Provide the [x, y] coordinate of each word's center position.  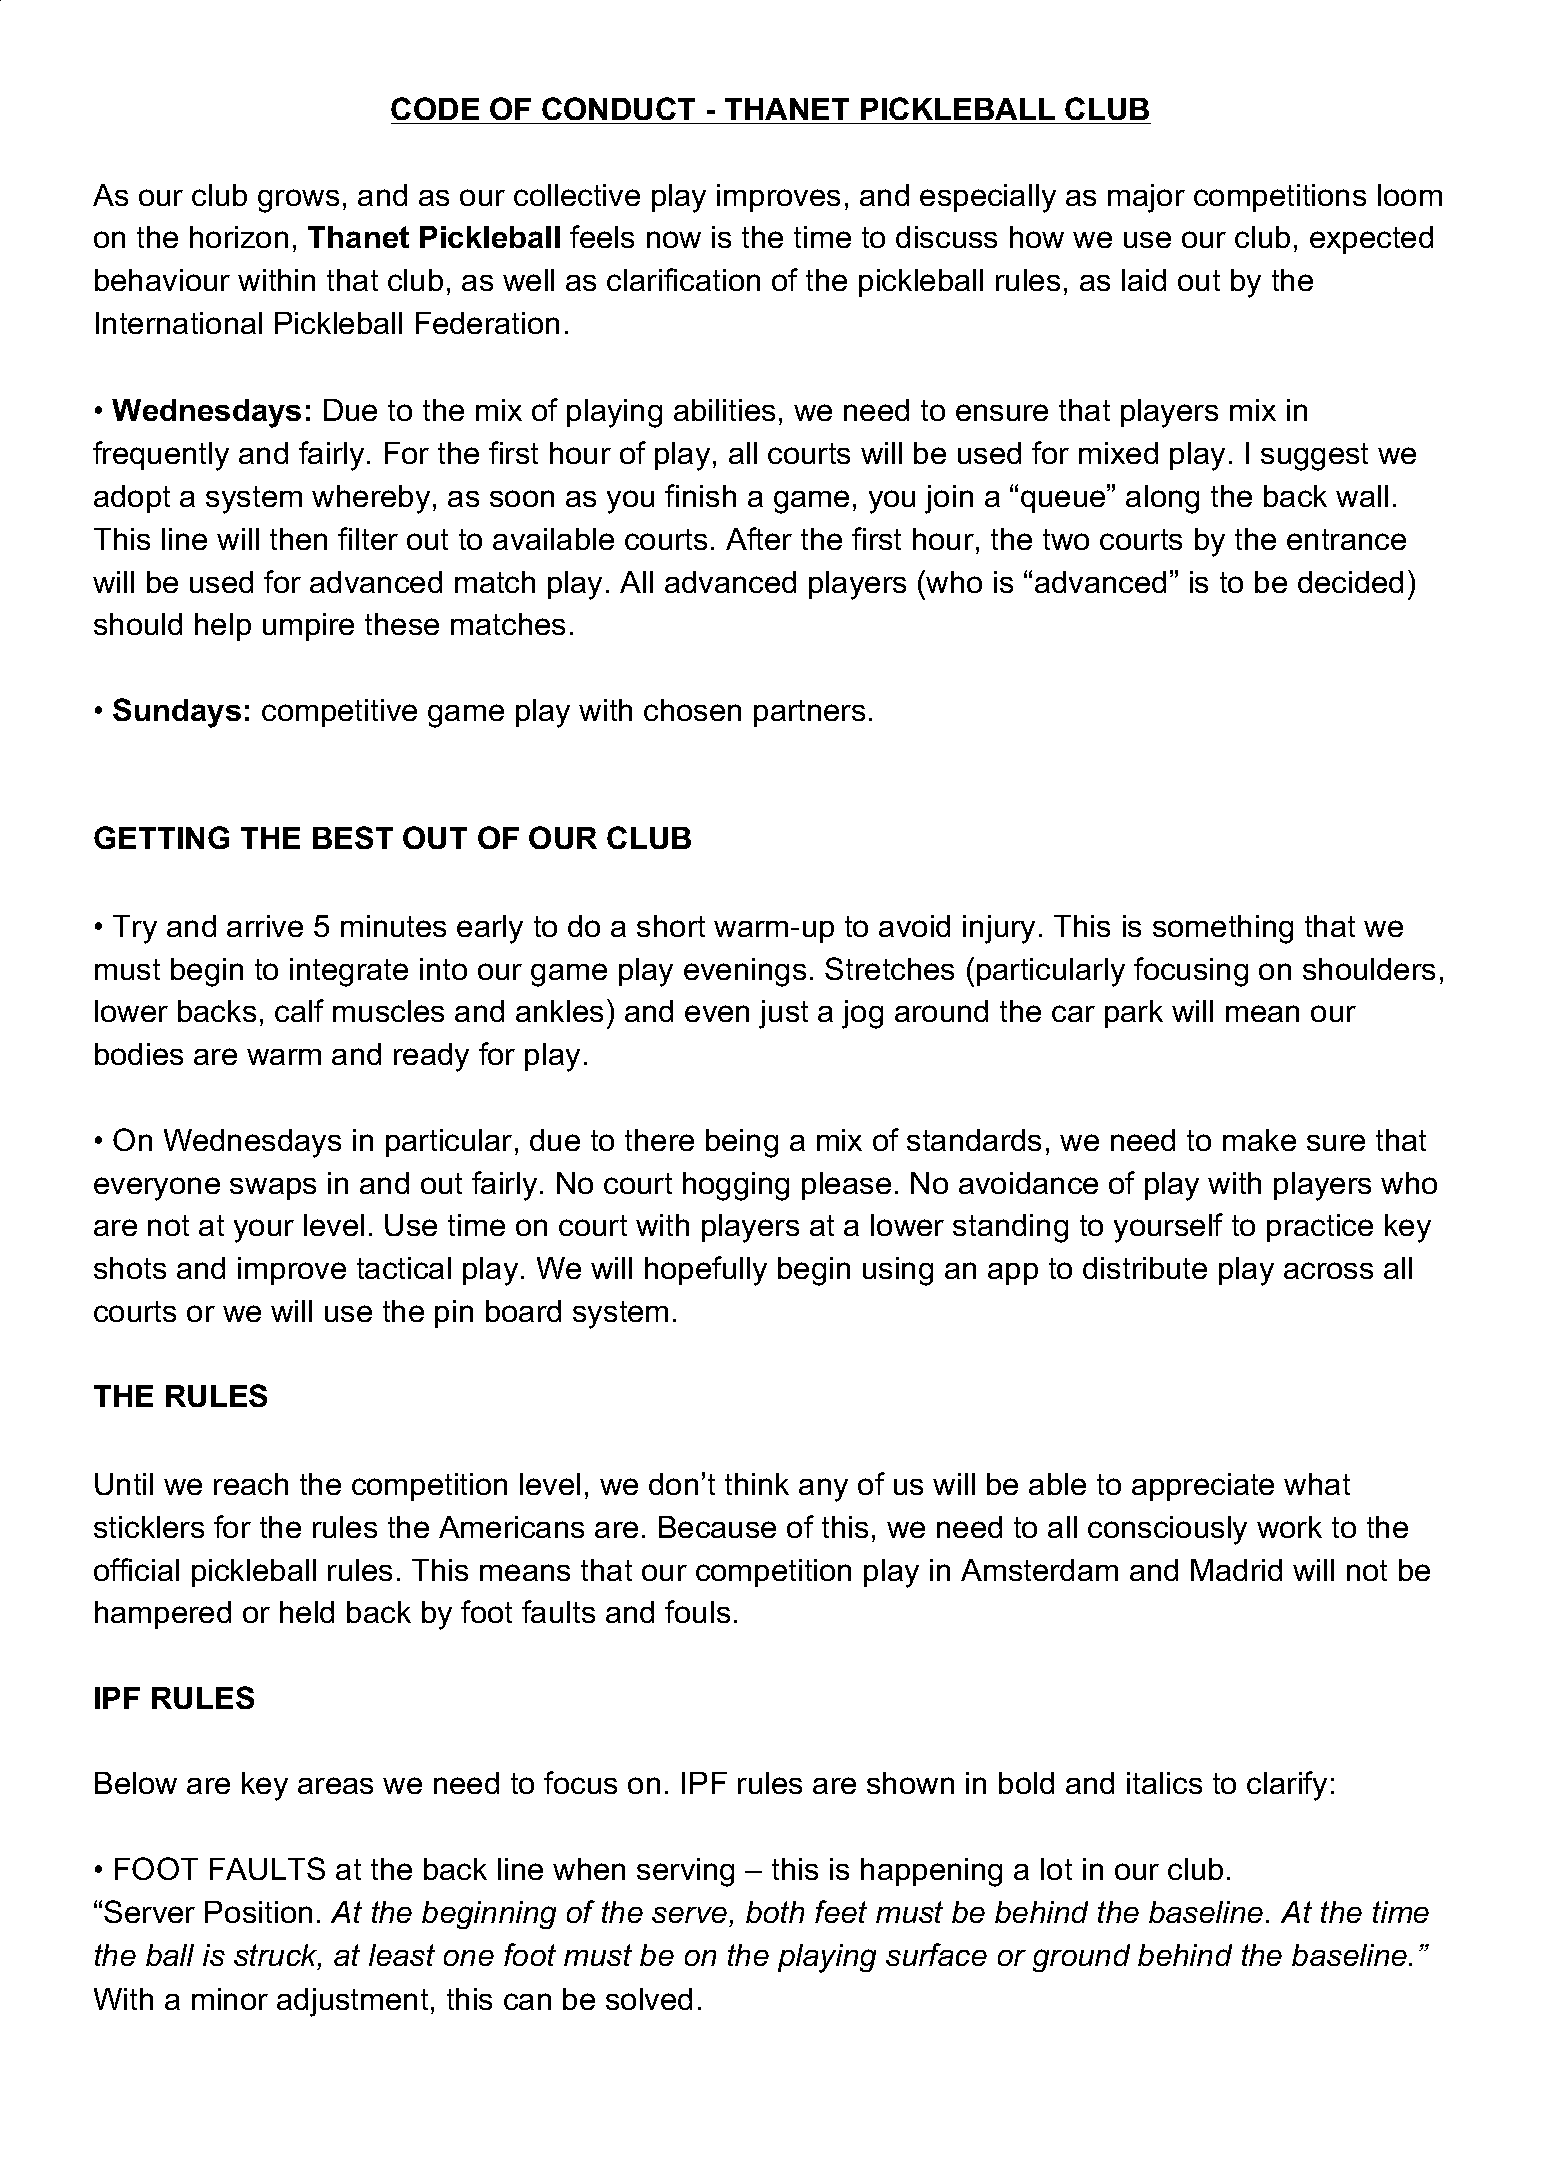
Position [258, 1912]
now [674, 239]
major [1146, 198]
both [775, 1912]
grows [298, 201]
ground [1081, 1958]
